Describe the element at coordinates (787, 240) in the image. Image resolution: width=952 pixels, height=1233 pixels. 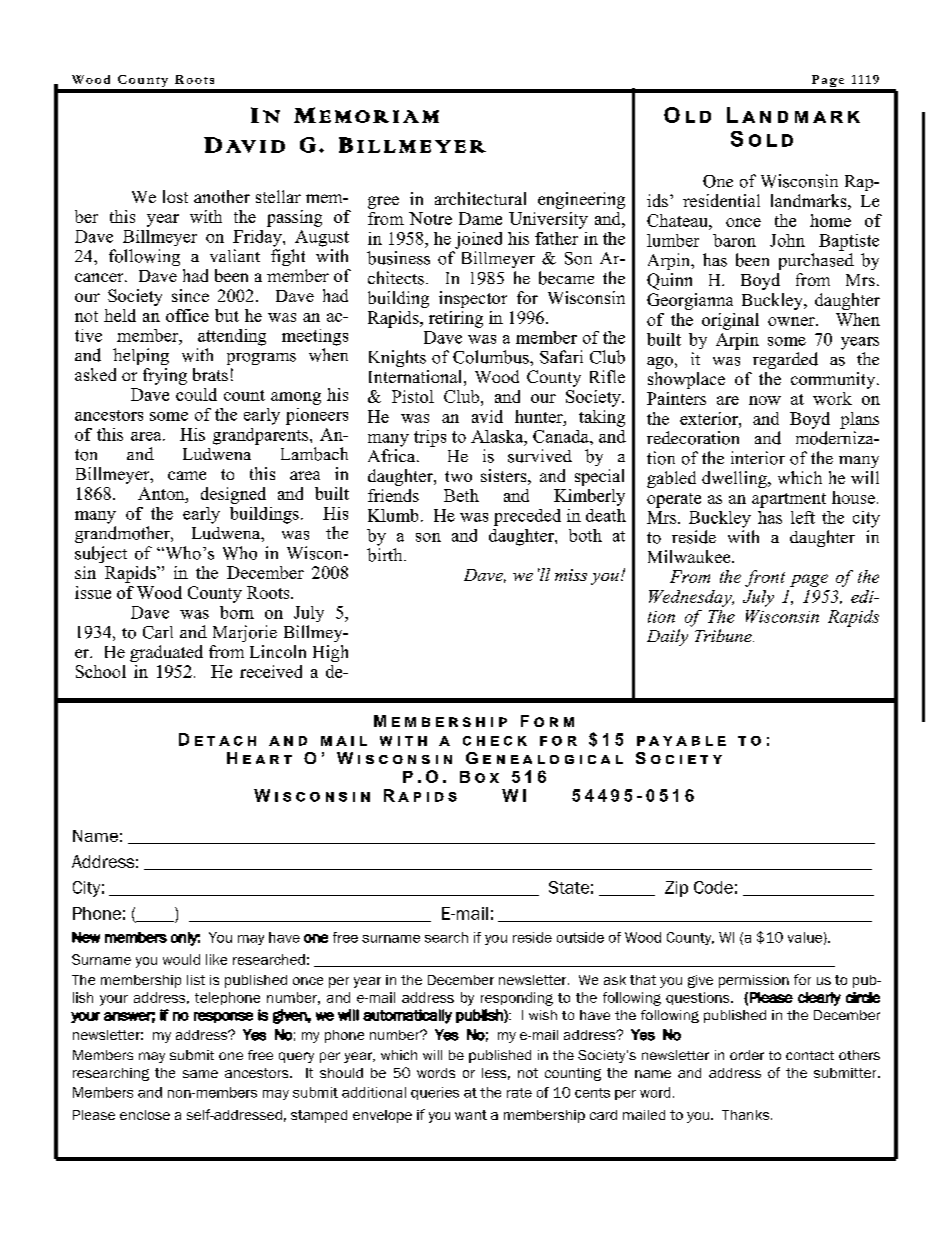
I see `John` at that location.
